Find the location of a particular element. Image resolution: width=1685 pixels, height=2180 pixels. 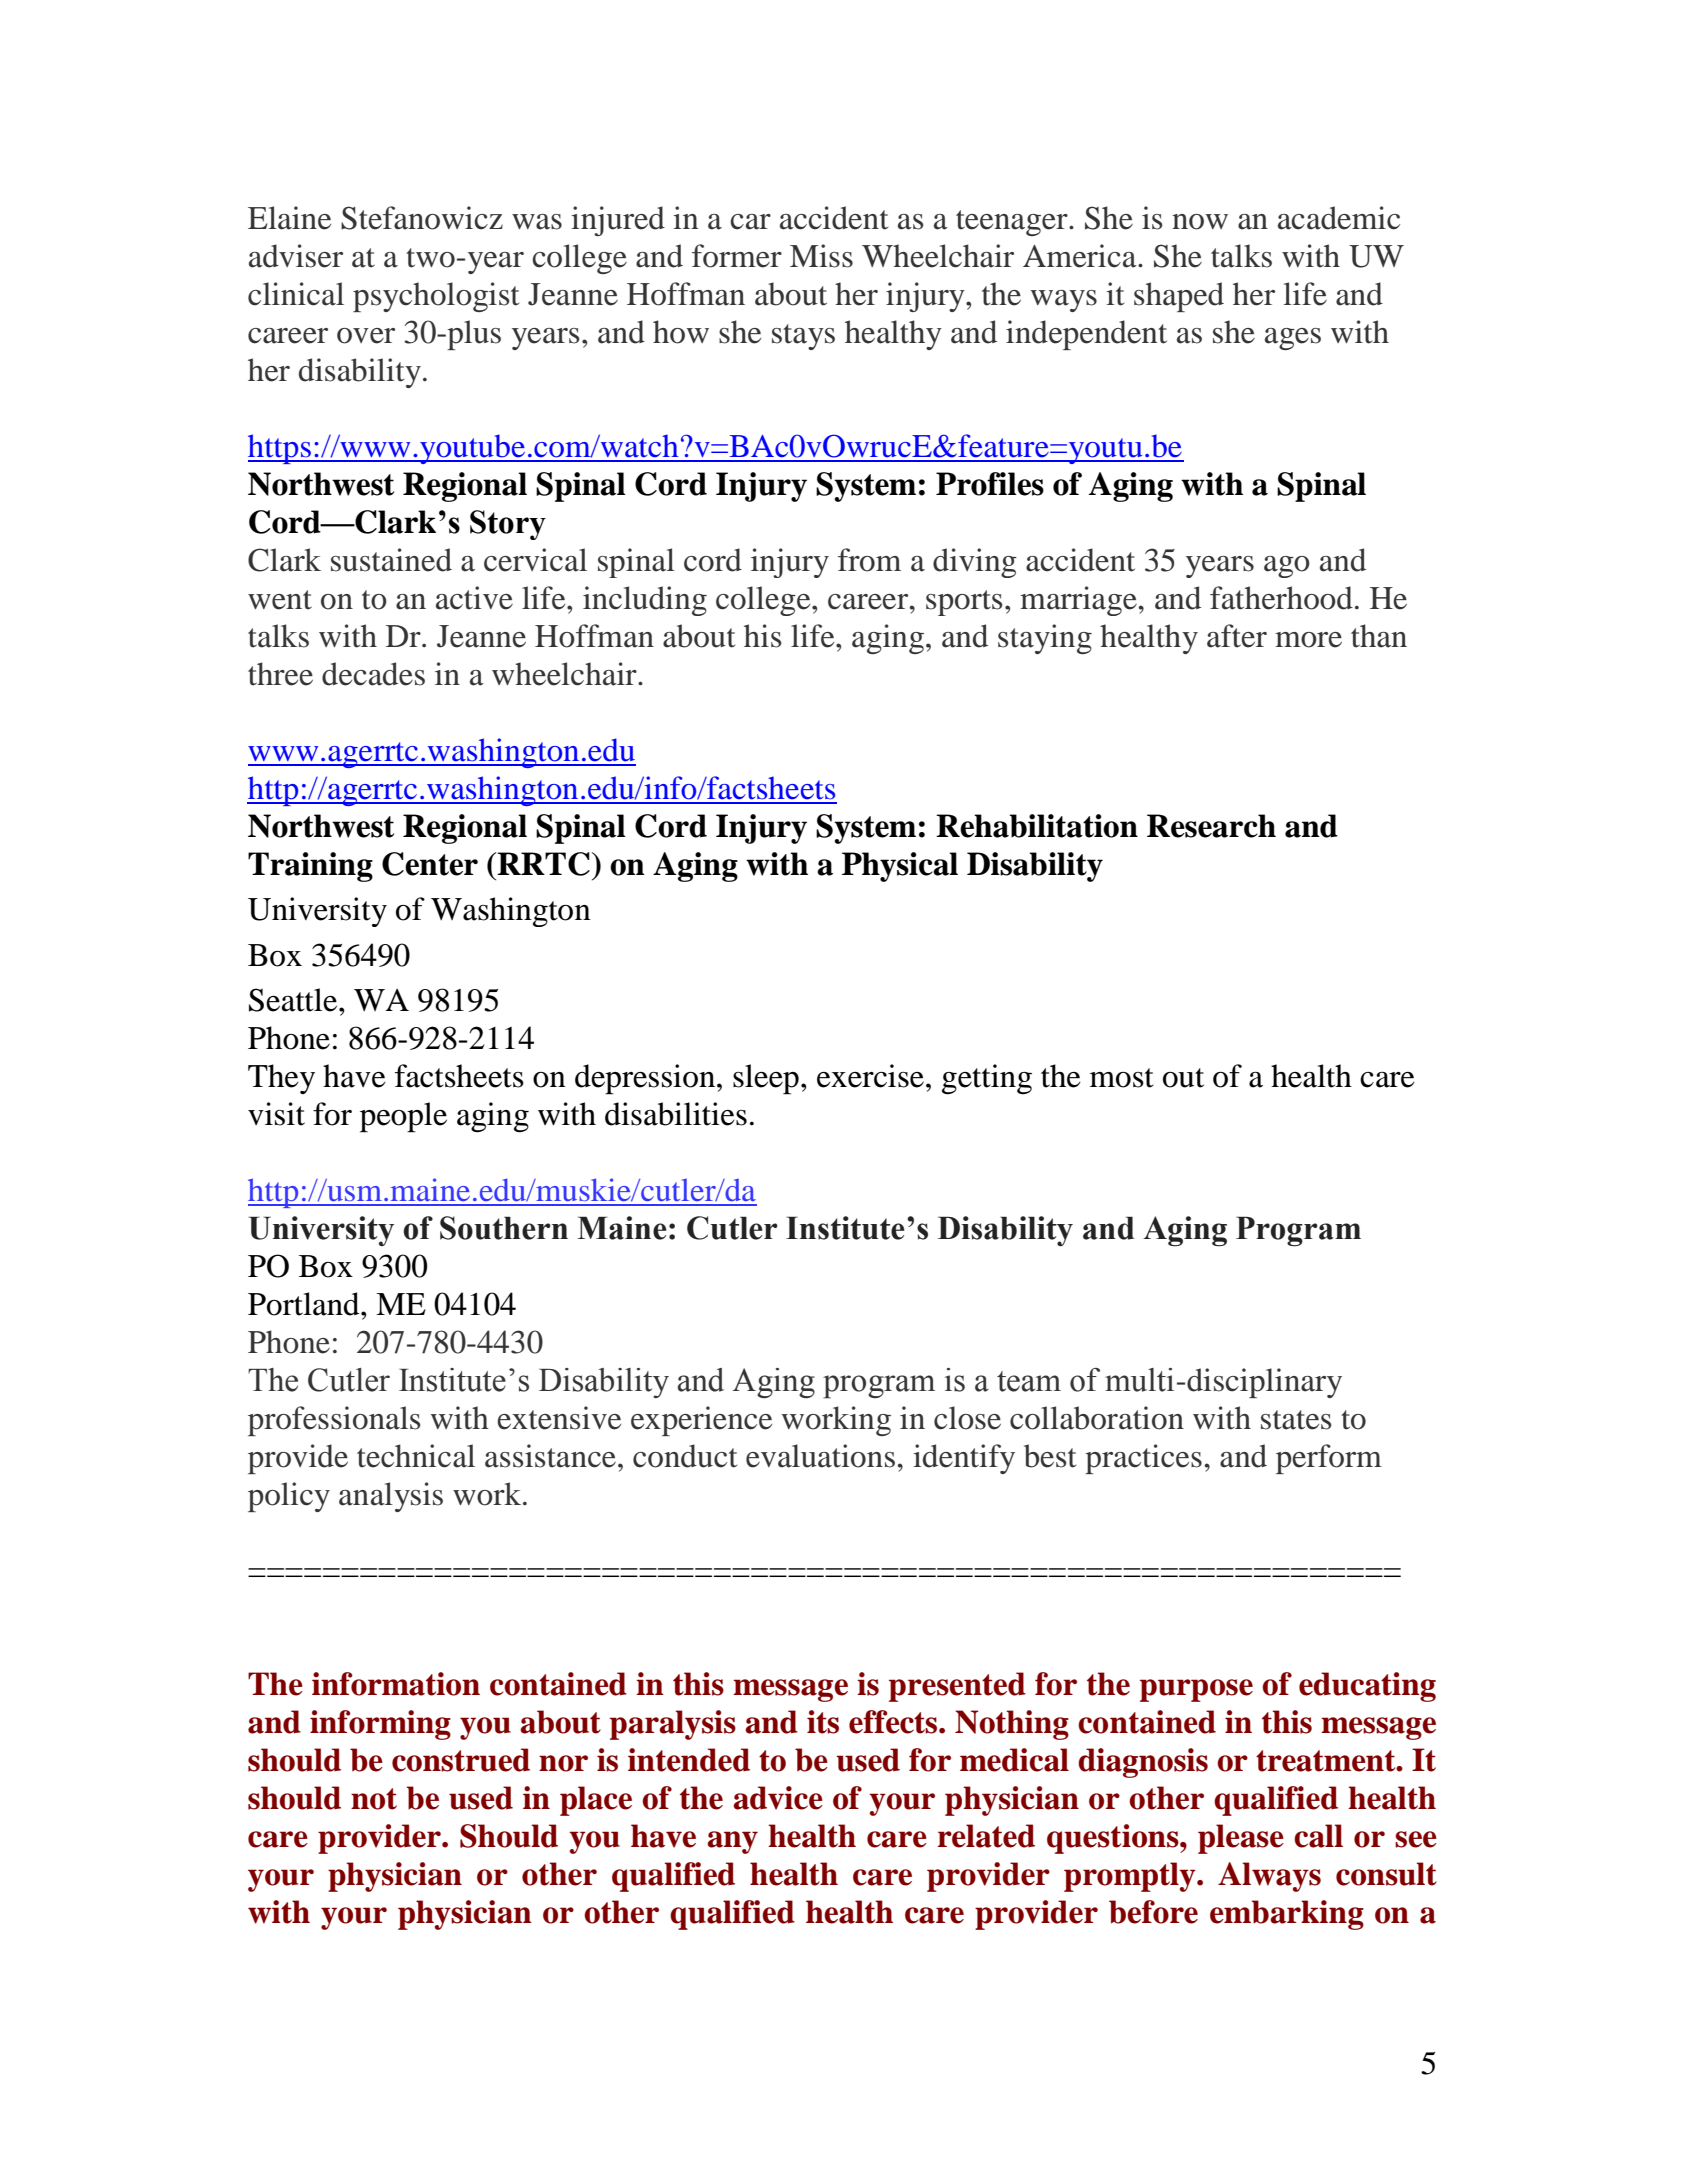

construed is located at coordinates (461, 1760).
